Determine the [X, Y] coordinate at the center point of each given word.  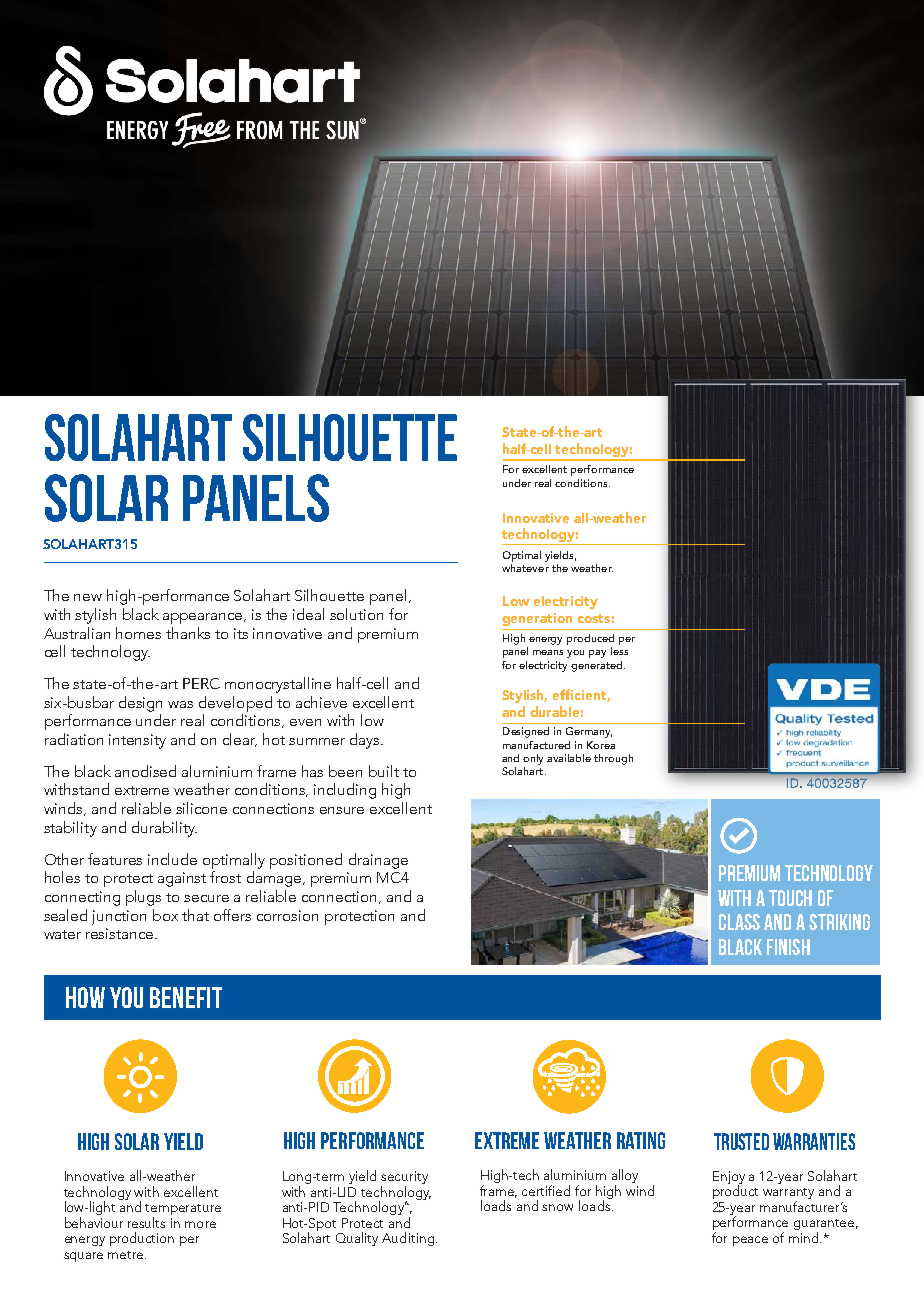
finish [788, 947]
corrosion [287, 915]
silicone [201, 808]
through [613, 759]
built [384, 771]
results [146, 1222]
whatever [525, 566]
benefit [186, 997]
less [619, 651]
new [88, 597]
